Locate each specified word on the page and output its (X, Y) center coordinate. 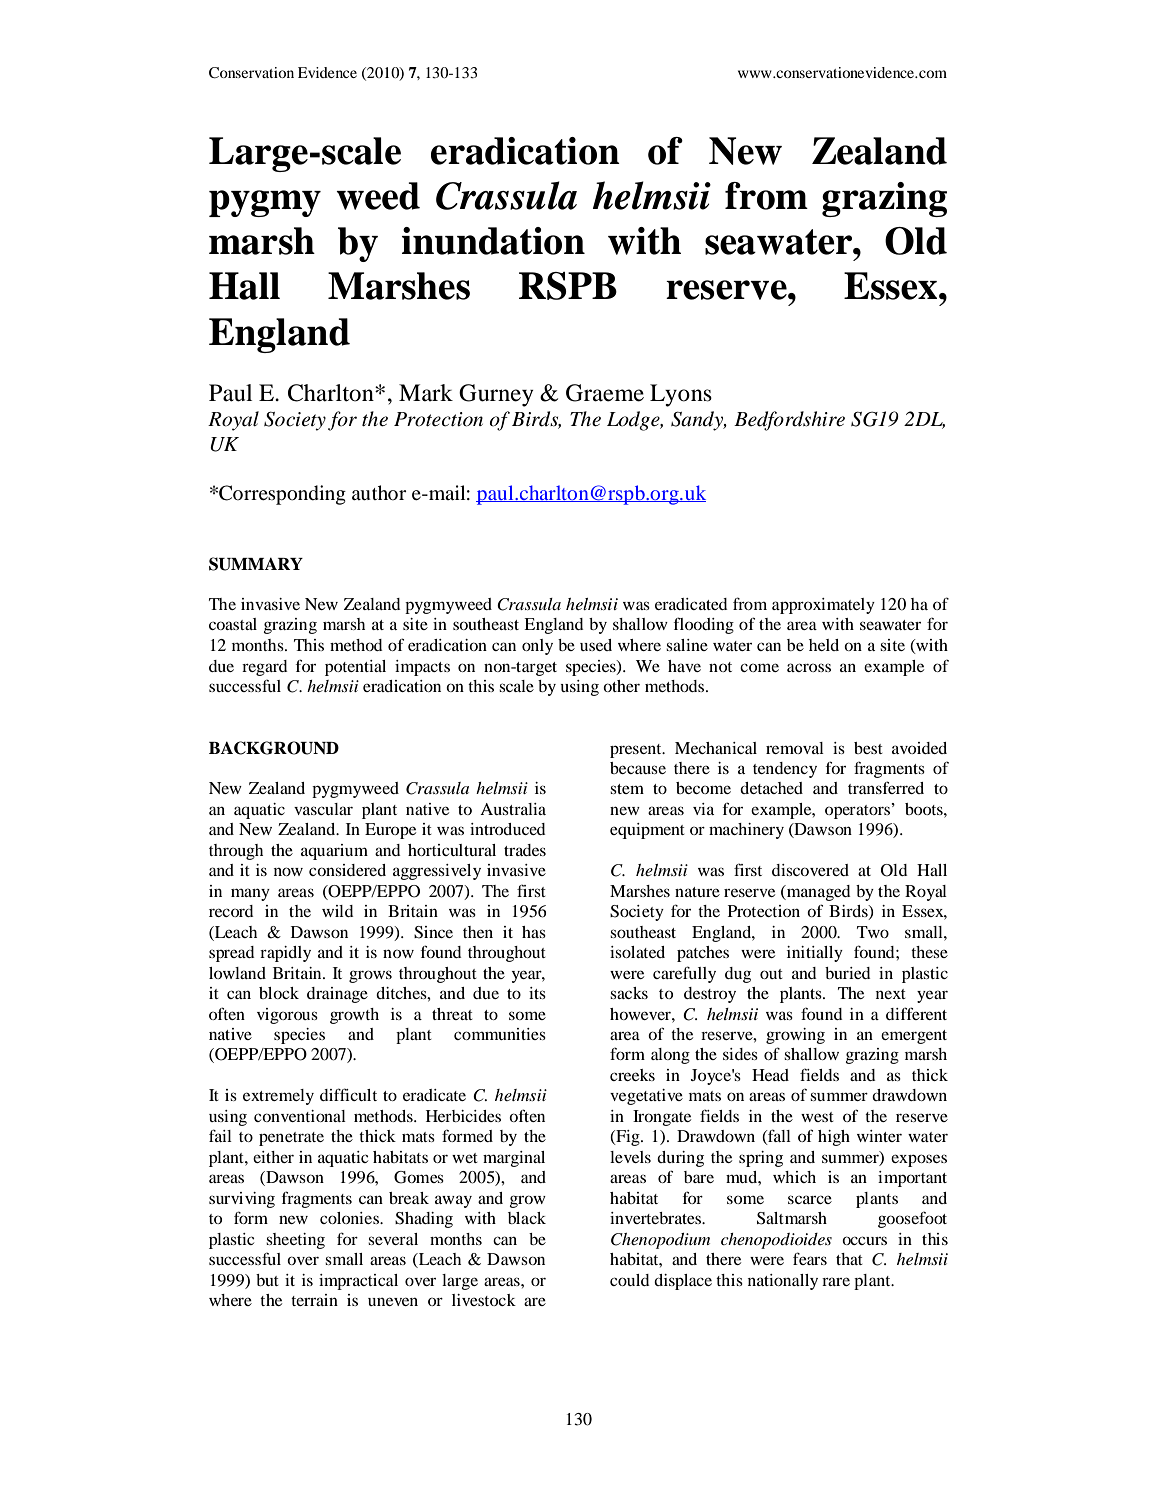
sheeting (295, 1241)
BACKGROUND (274, 748)
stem (627, 789)
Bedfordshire (789, 421)
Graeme (605, 393)
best (868, 748)
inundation (493, 241)
